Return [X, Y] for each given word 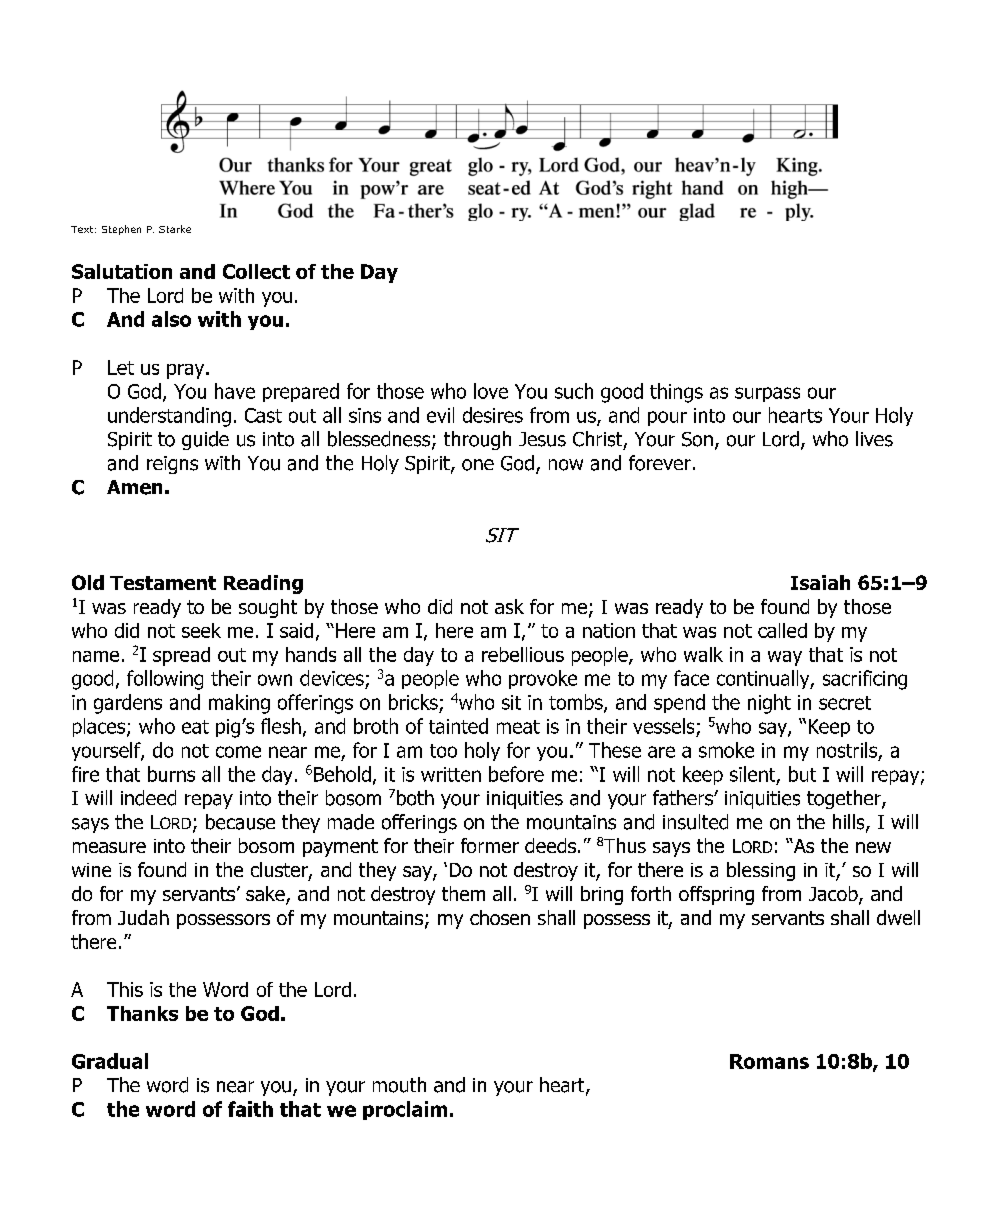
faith [250, 1109]
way [785, 658]
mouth [399, 1085]
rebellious [523, 654]
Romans [769, 1061]
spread [181, 656]
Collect [256, 271]
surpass [767, 394]
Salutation [122, 271]
